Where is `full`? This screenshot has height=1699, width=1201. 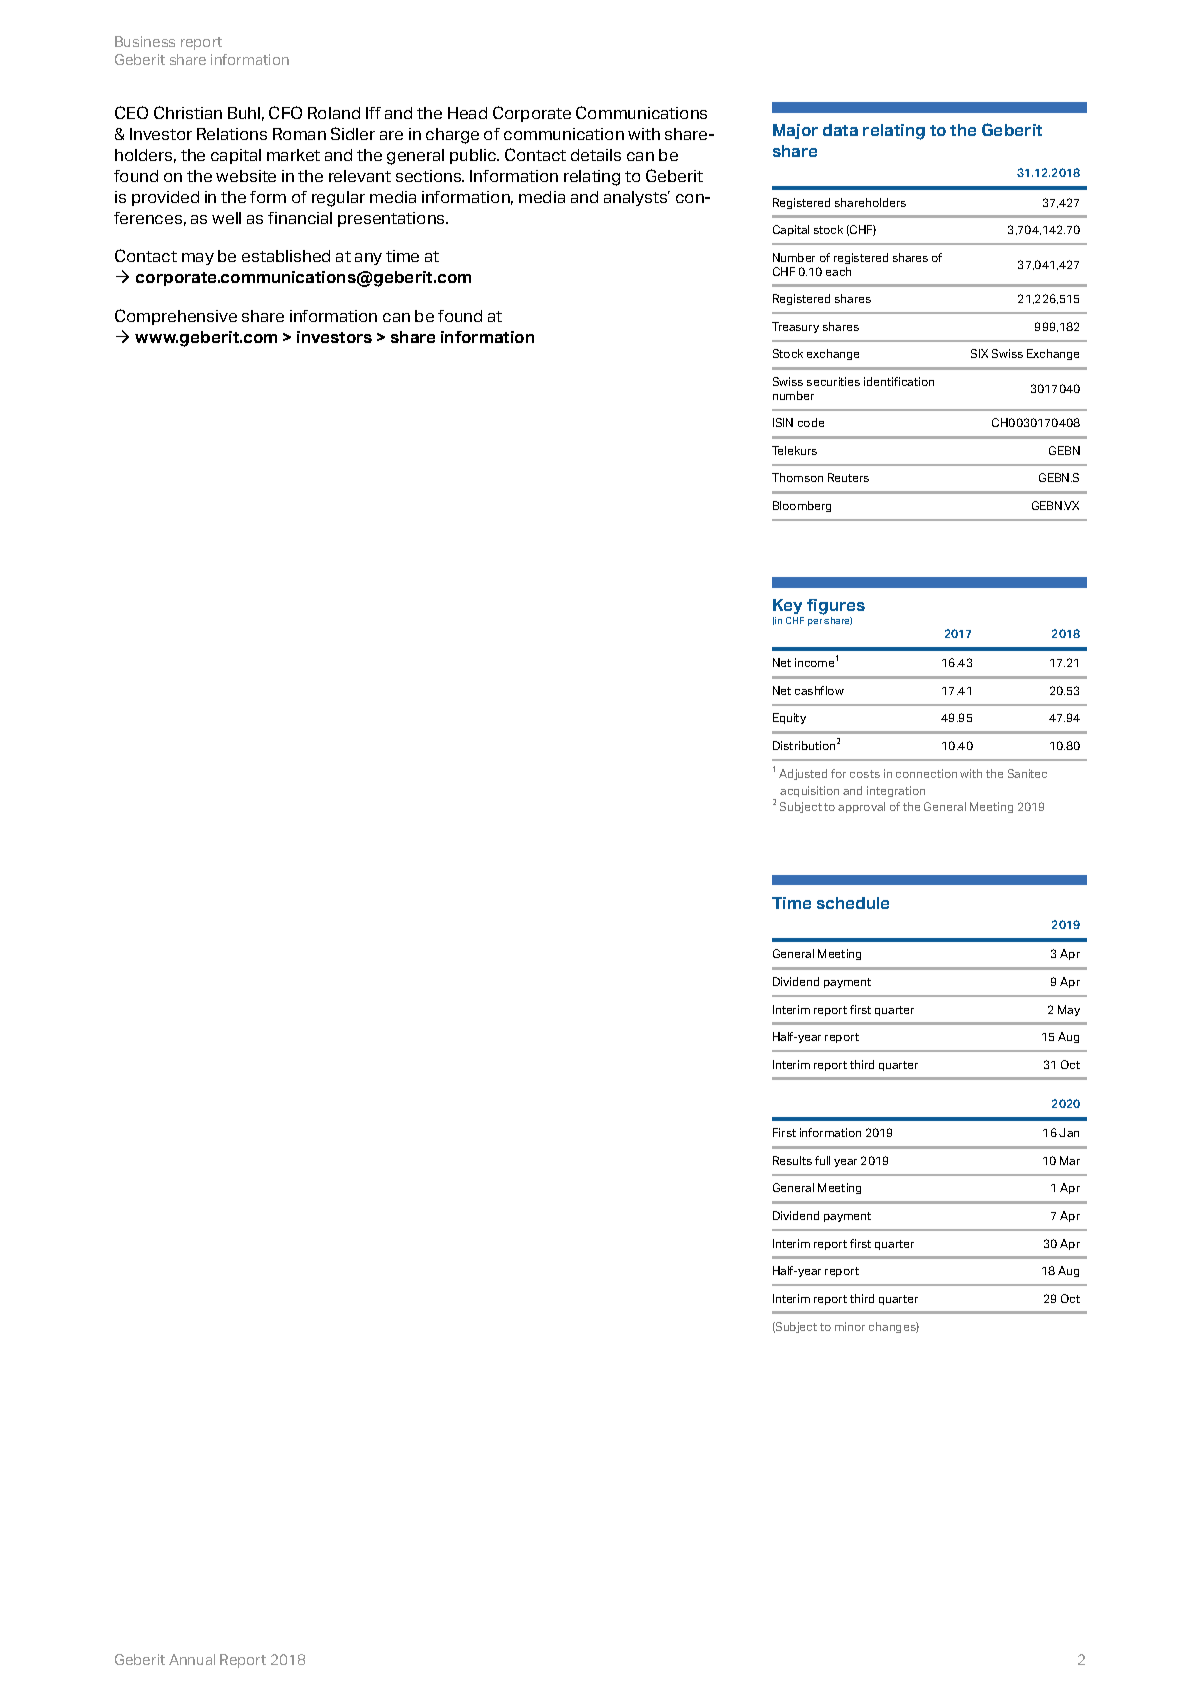 full is located at coordinates (822, 1160).
